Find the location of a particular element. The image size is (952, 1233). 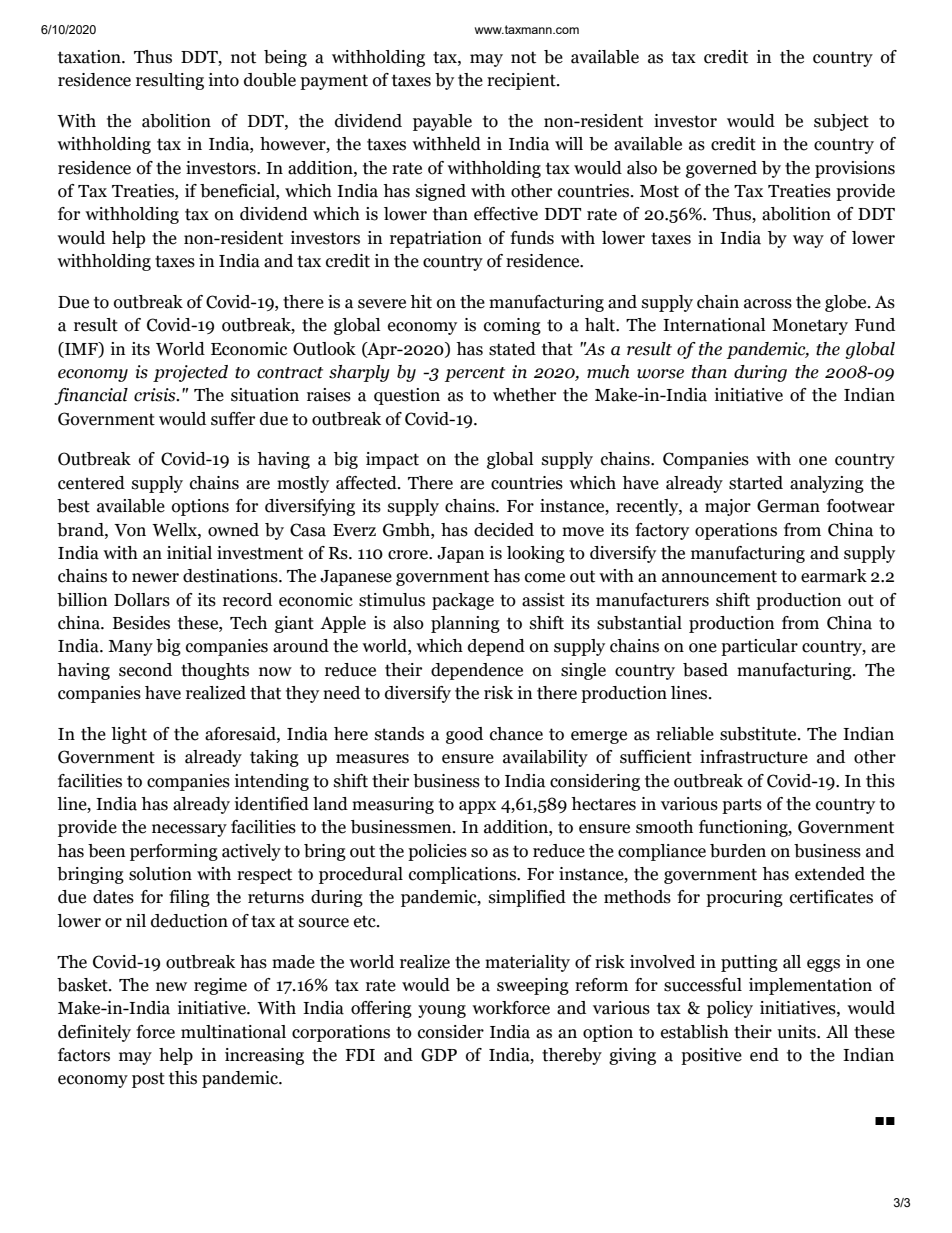

post is located at coordinates (148, 1080).
